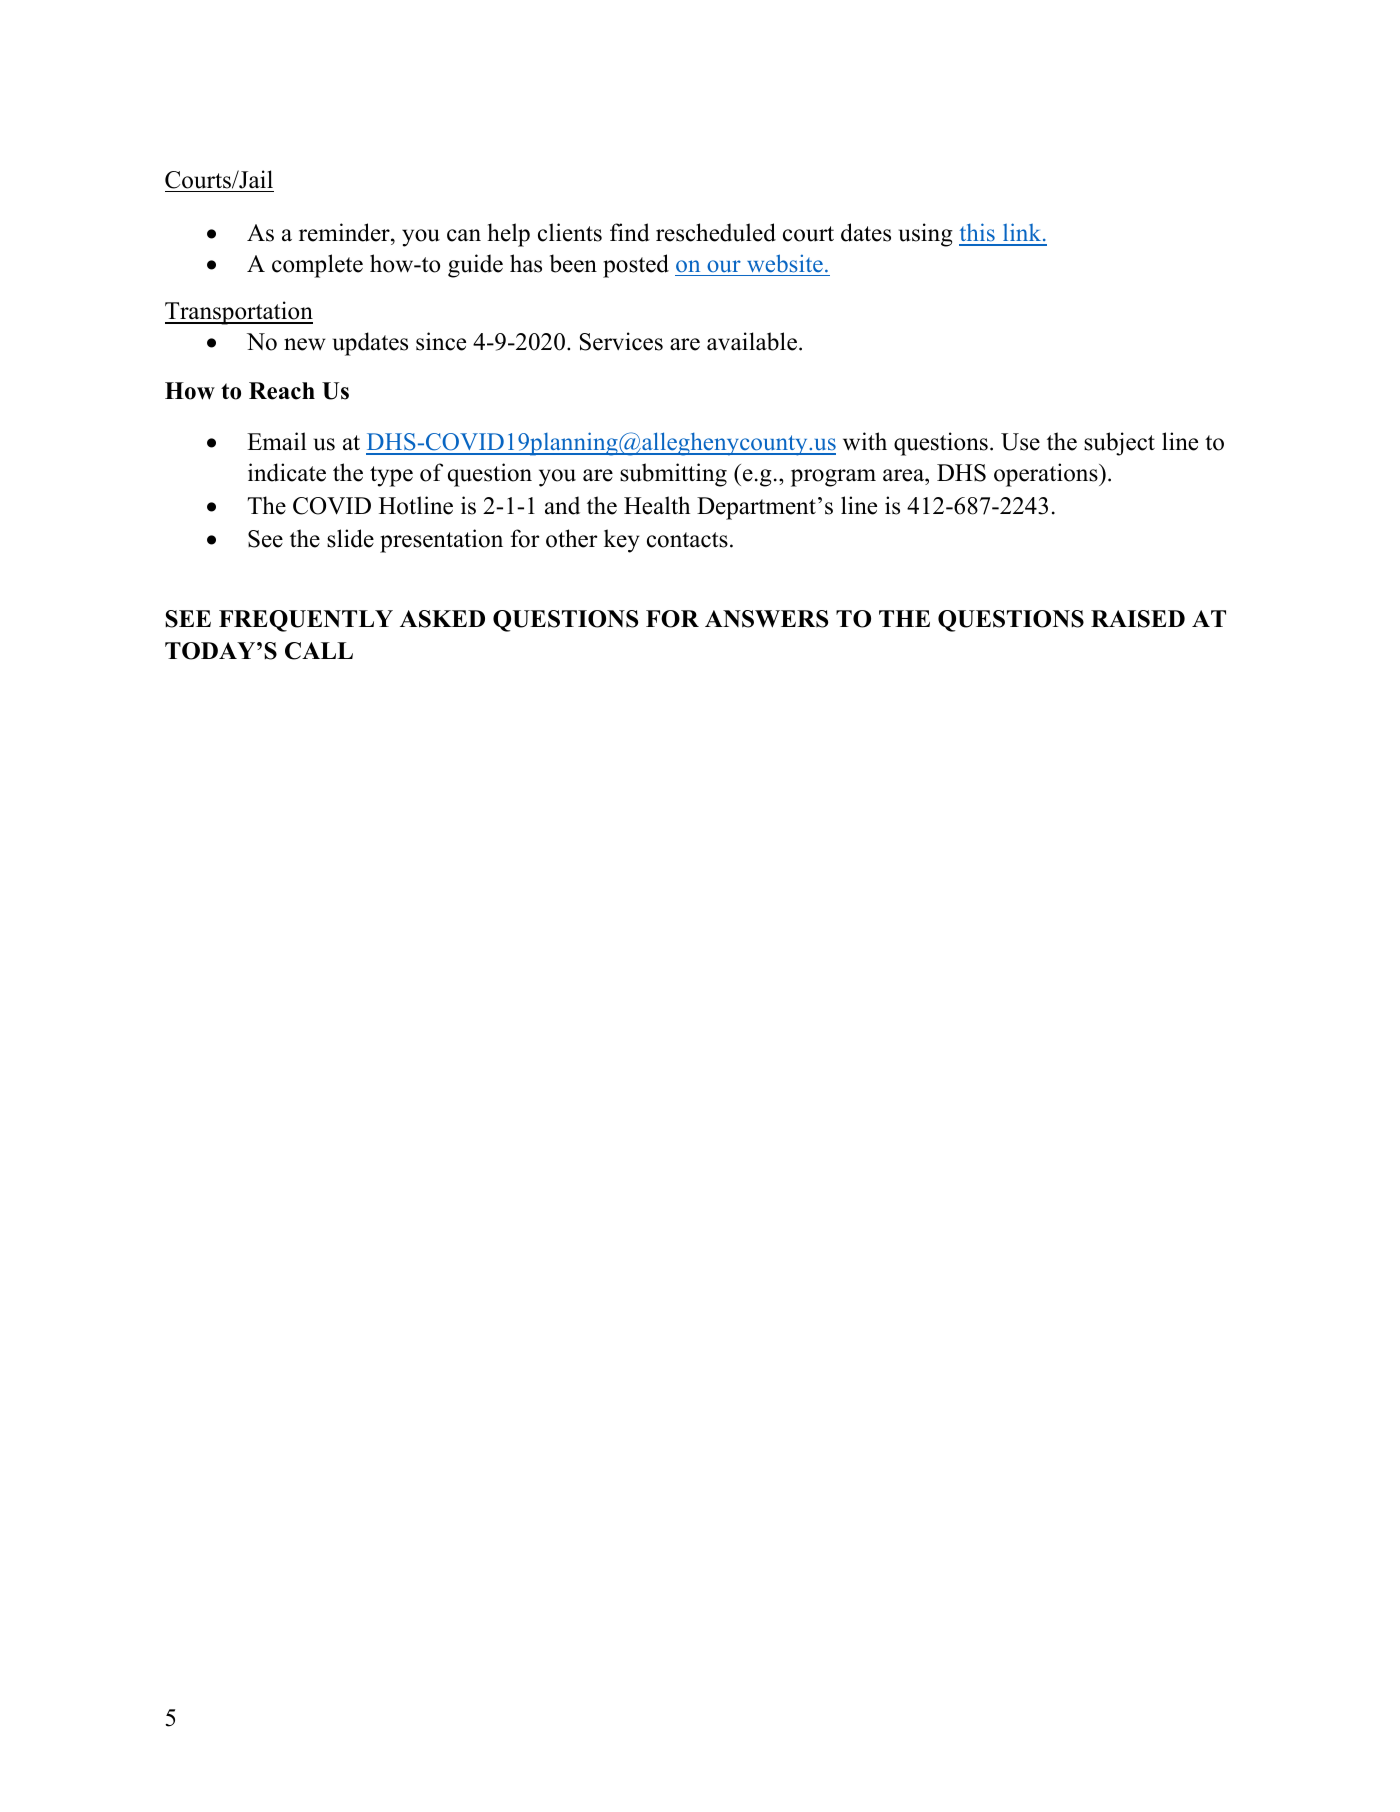 The height and width of the document is (1812, 1400). I want to click on RAISED, so click(1138, 619).
